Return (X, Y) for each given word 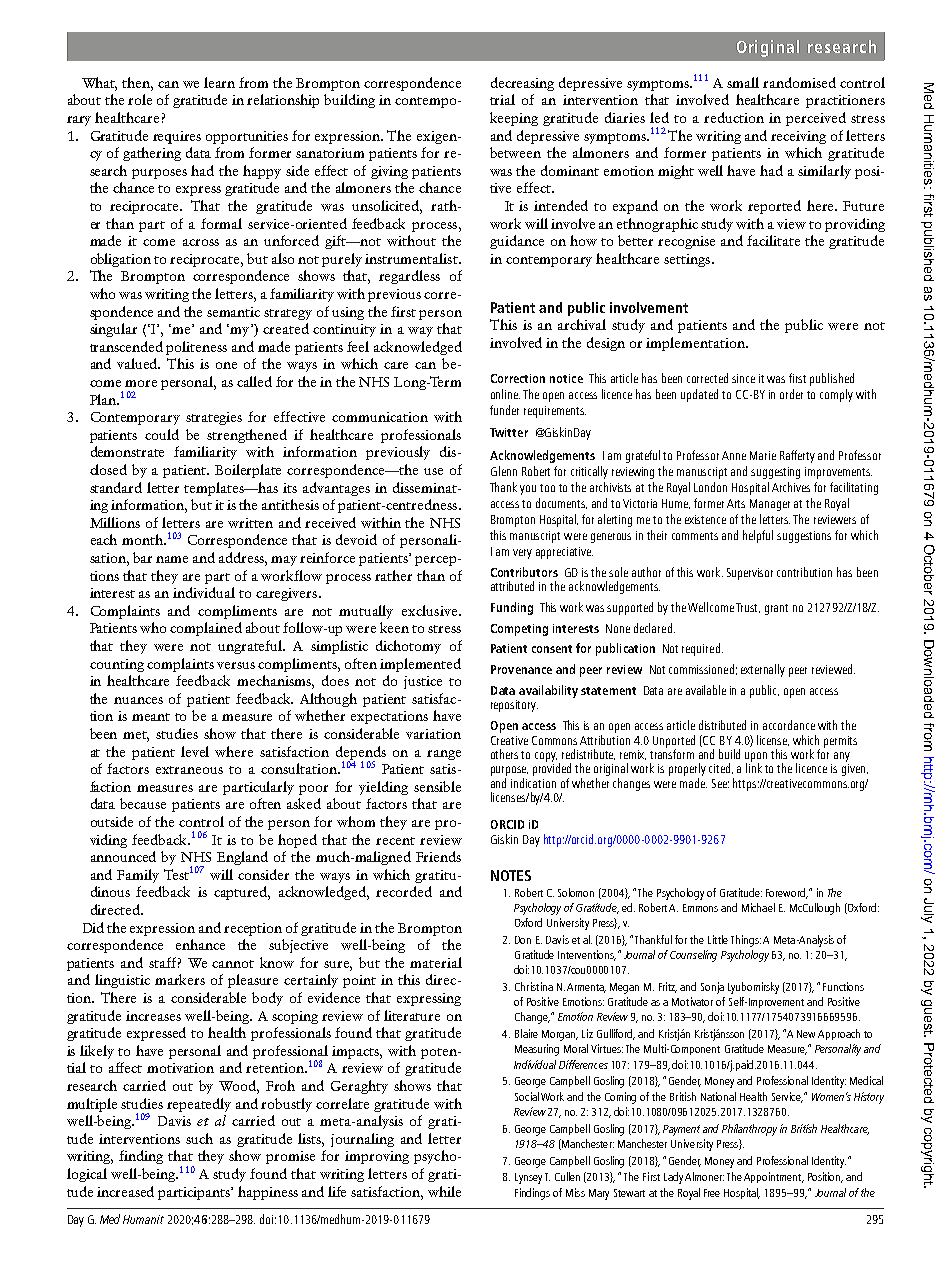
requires (177, 137)
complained (206, 629)
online (505, 394)
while (444, 1191)
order (791, 394)
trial (502, 99)
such (199, 1138)
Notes (511, 875)
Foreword (786, 893)
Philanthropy (749, 1130)
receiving (798, 137)
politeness (196, 348)
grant (776, 609)
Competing (519, 630)
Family (138, 876)
